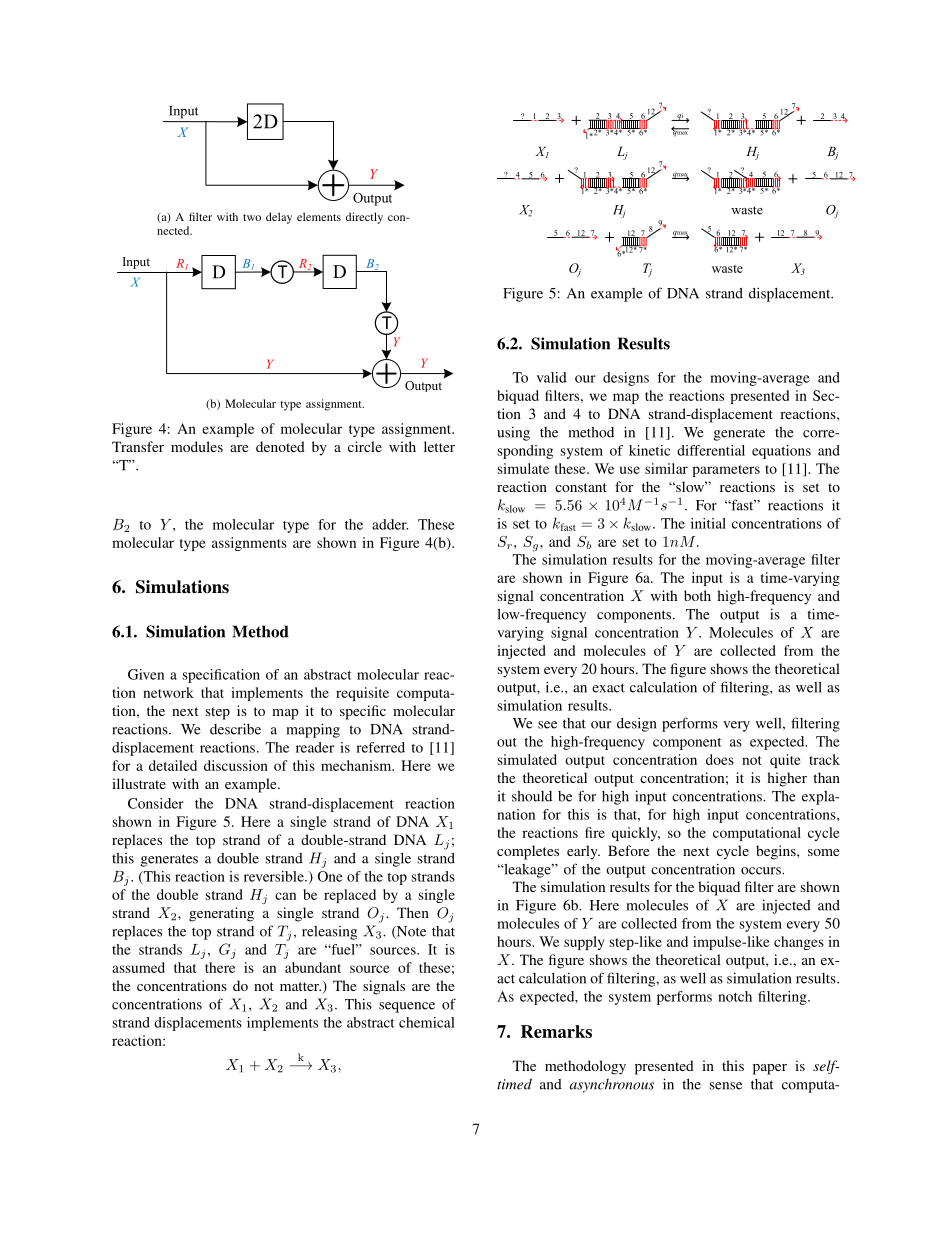 Image resolution: width=952 pixels, height=1233 pixels. Describe the element at coordinates (552, 377) in the document. I see `valid` at that location.
